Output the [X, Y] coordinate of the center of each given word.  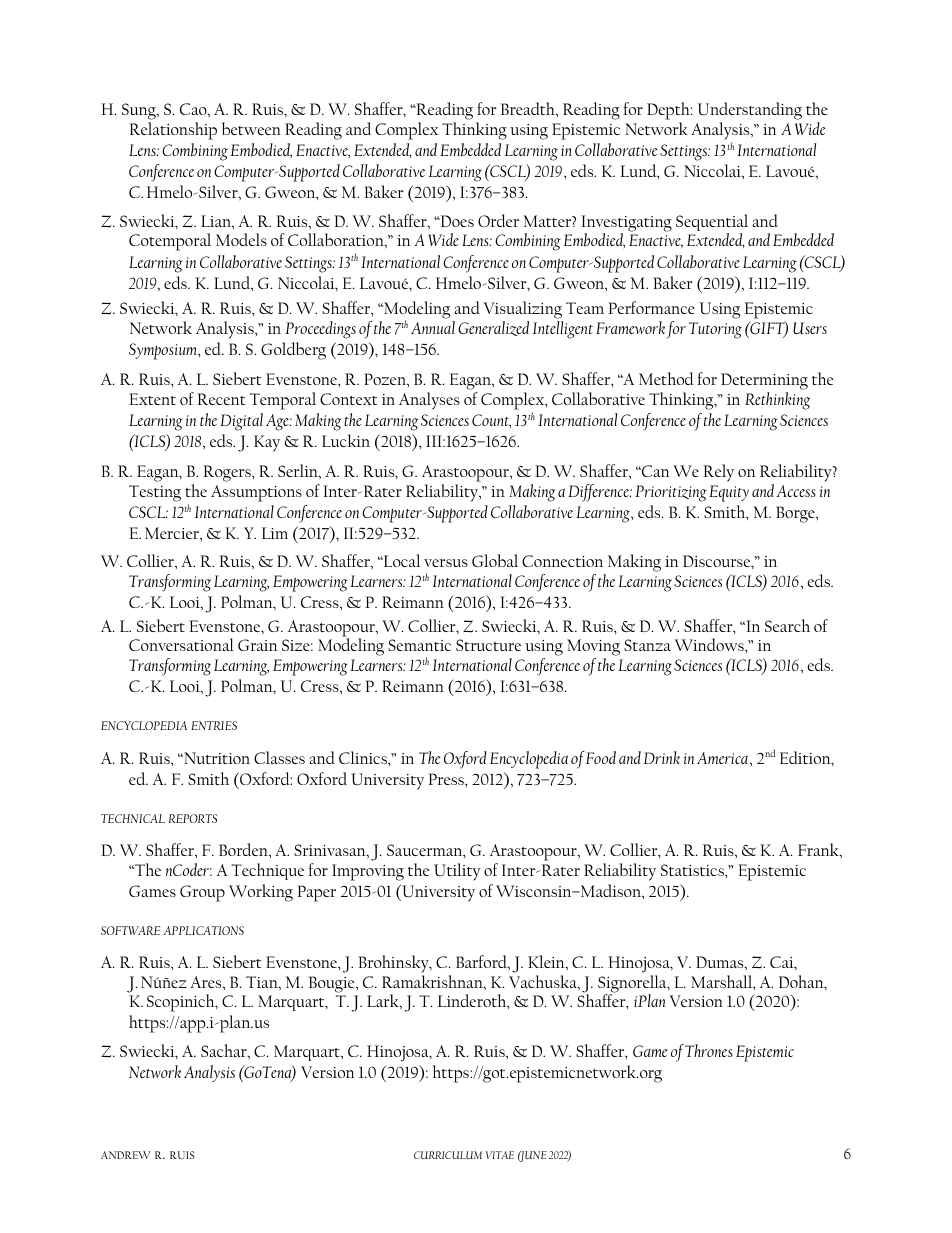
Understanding [750, 112]
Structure [488, 645]
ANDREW [125, 1155]
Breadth [529, 108]
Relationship [173, 131]
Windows [710, 644]
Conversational [181, 644]
